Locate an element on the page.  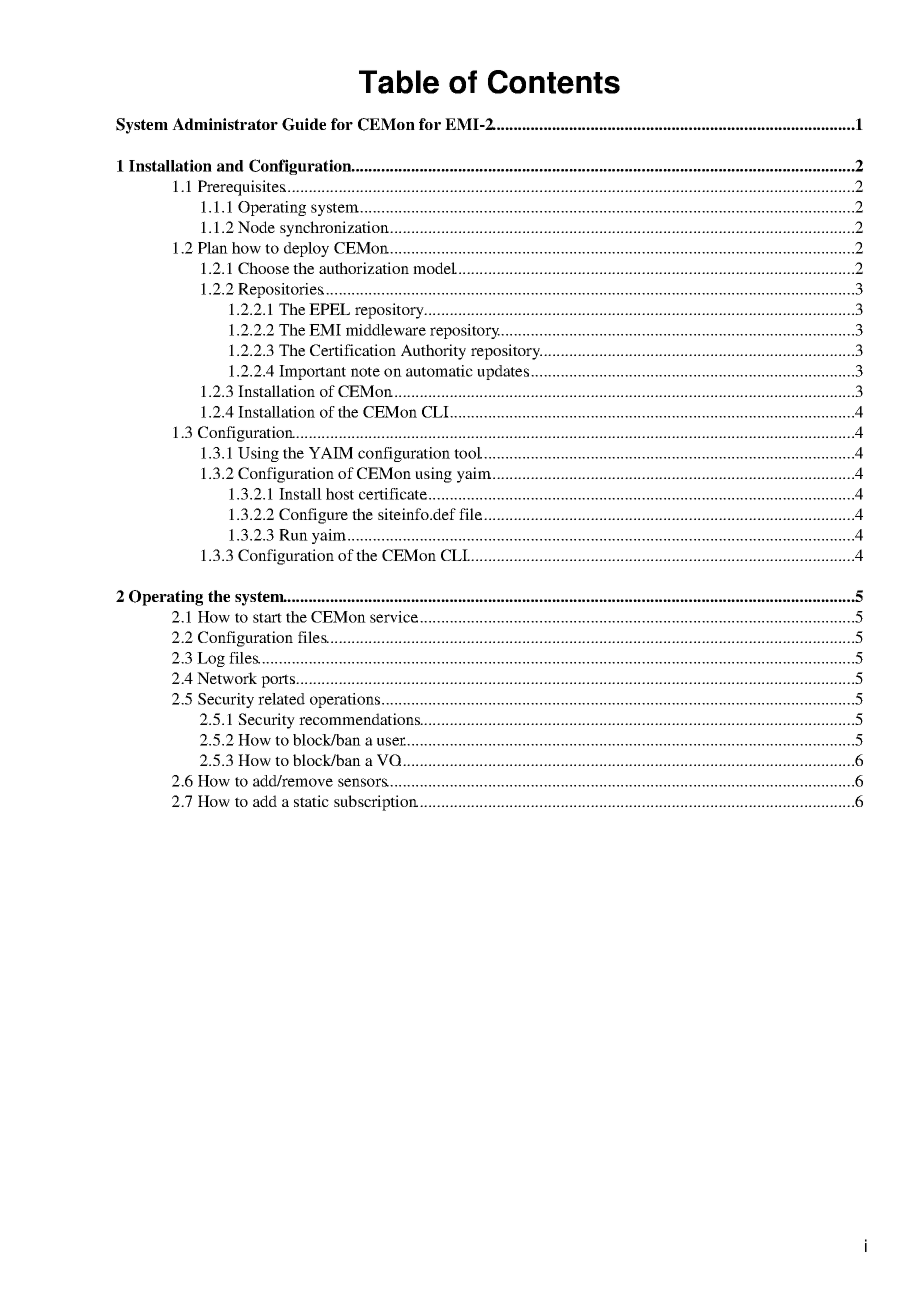
Important is located at coordinates (312, 372).
